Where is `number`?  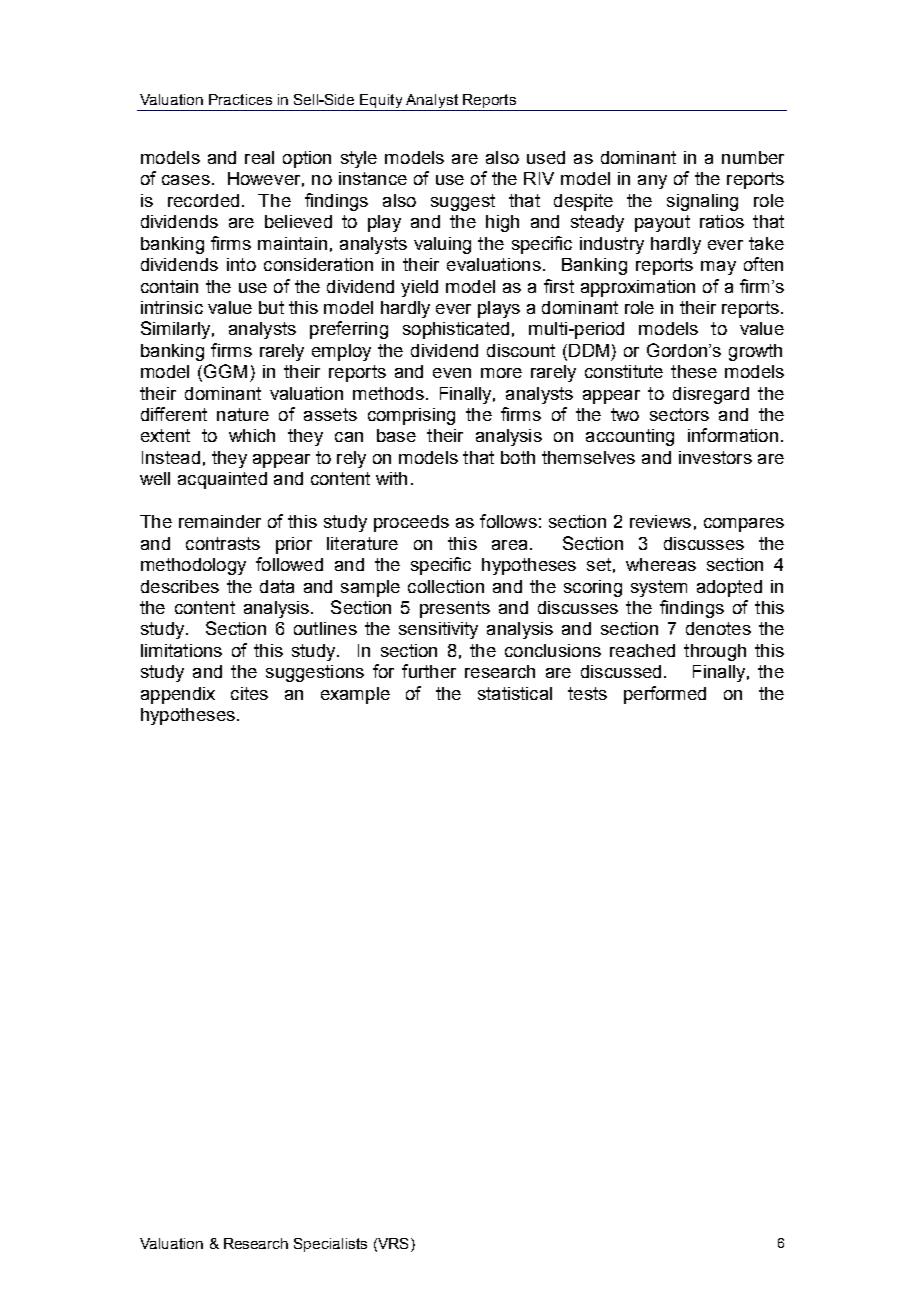 number is located at coordinates (753, 157).
